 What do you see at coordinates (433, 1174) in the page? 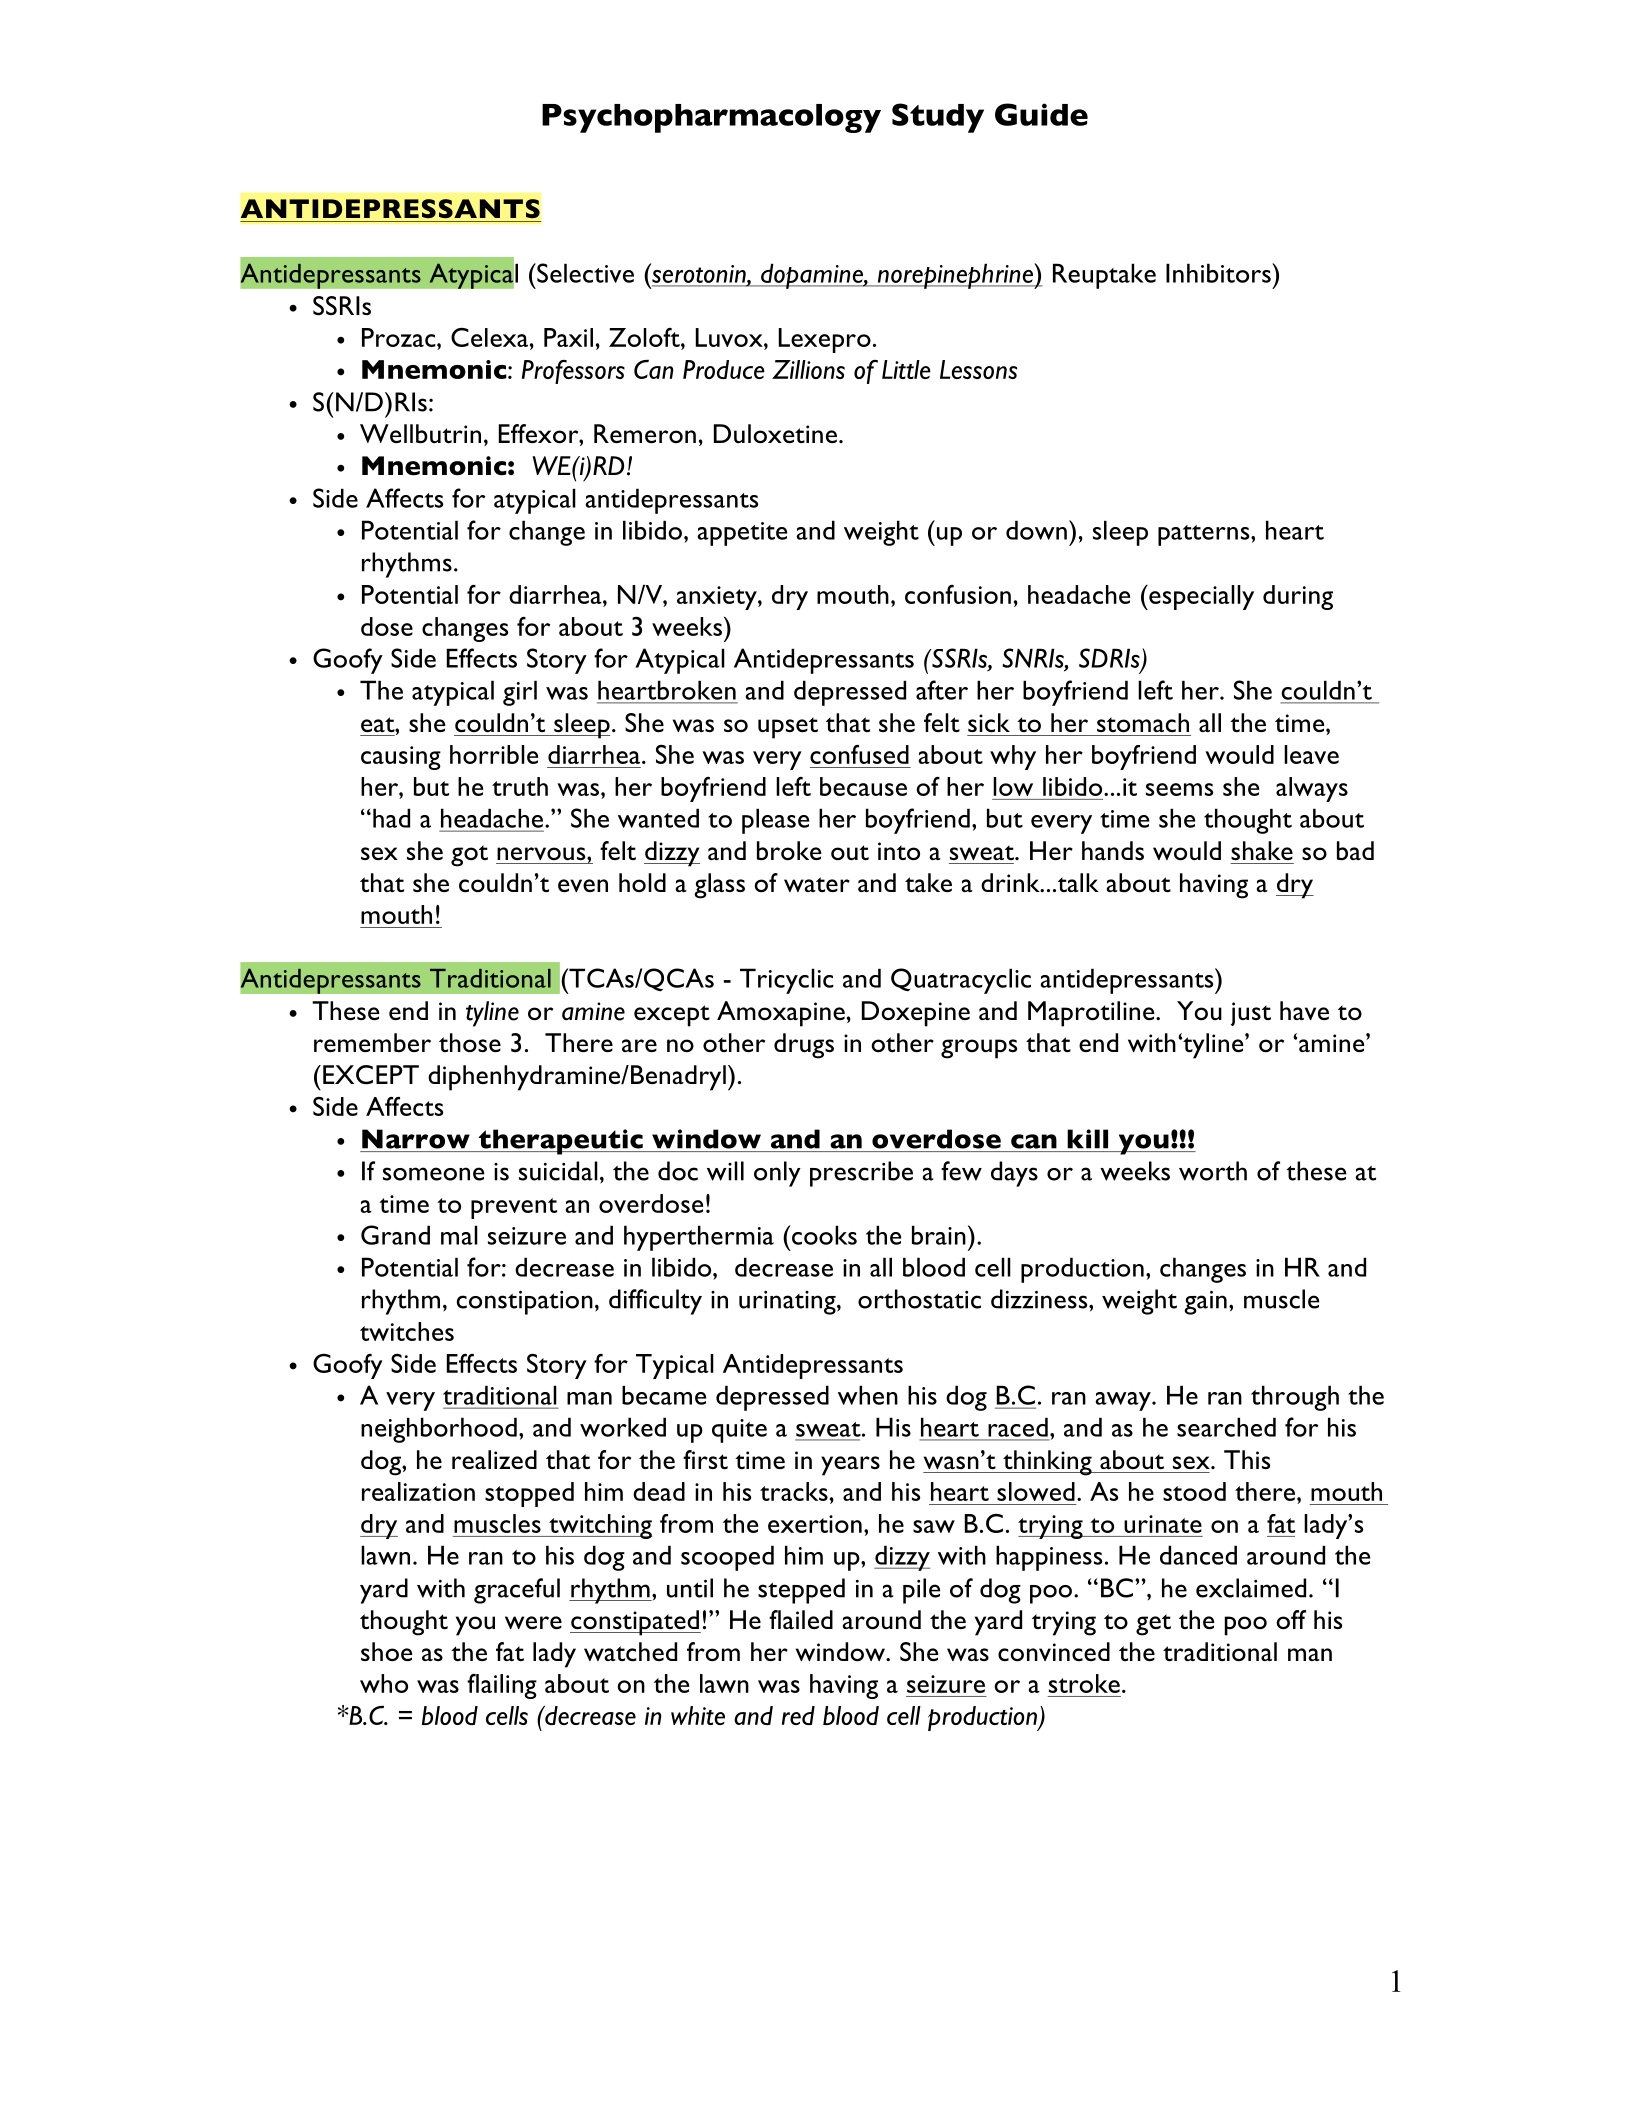
I see `someone` at bounding box center [433, 1174].
